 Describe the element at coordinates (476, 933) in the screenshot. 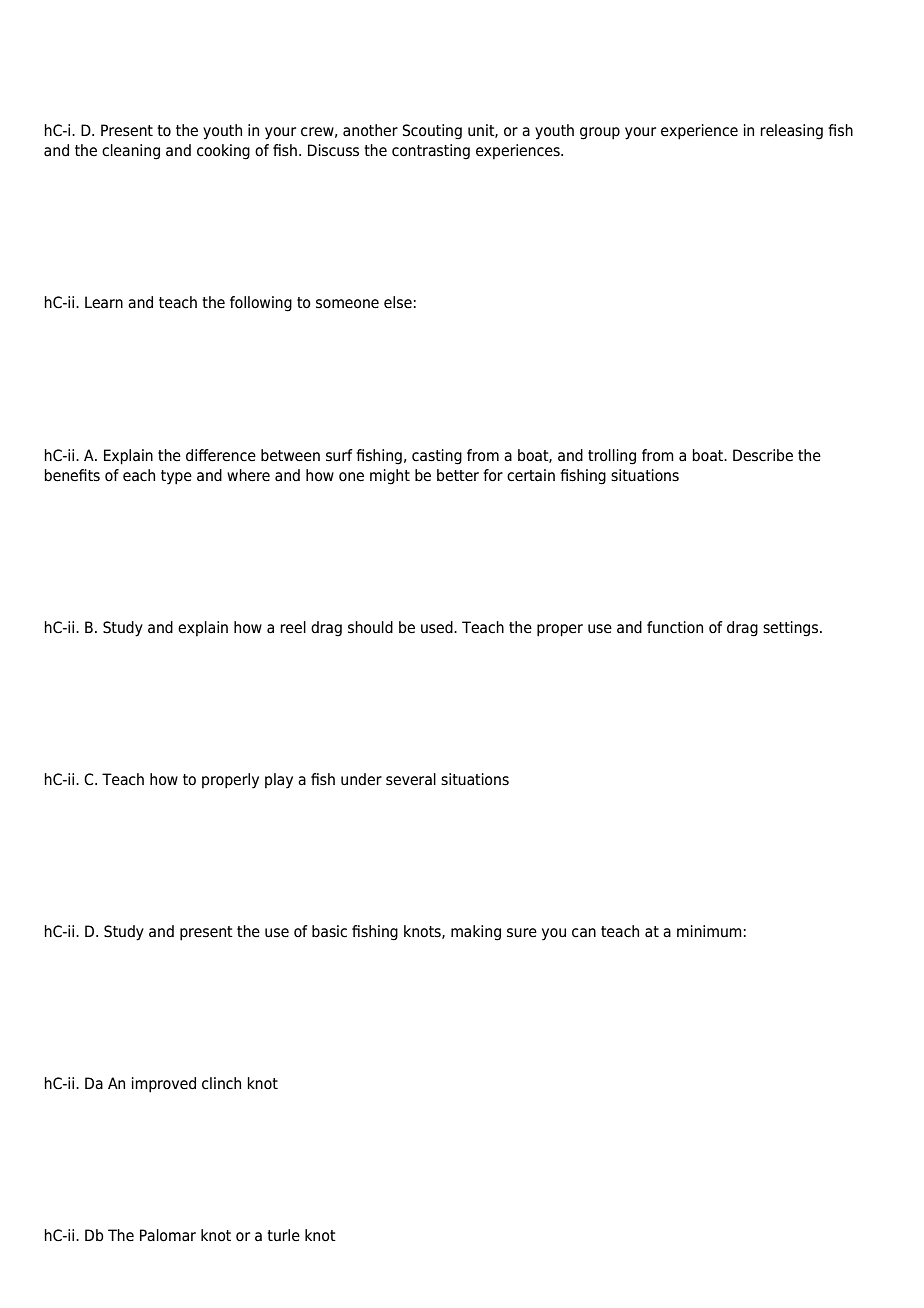

I see `making` at that location.
